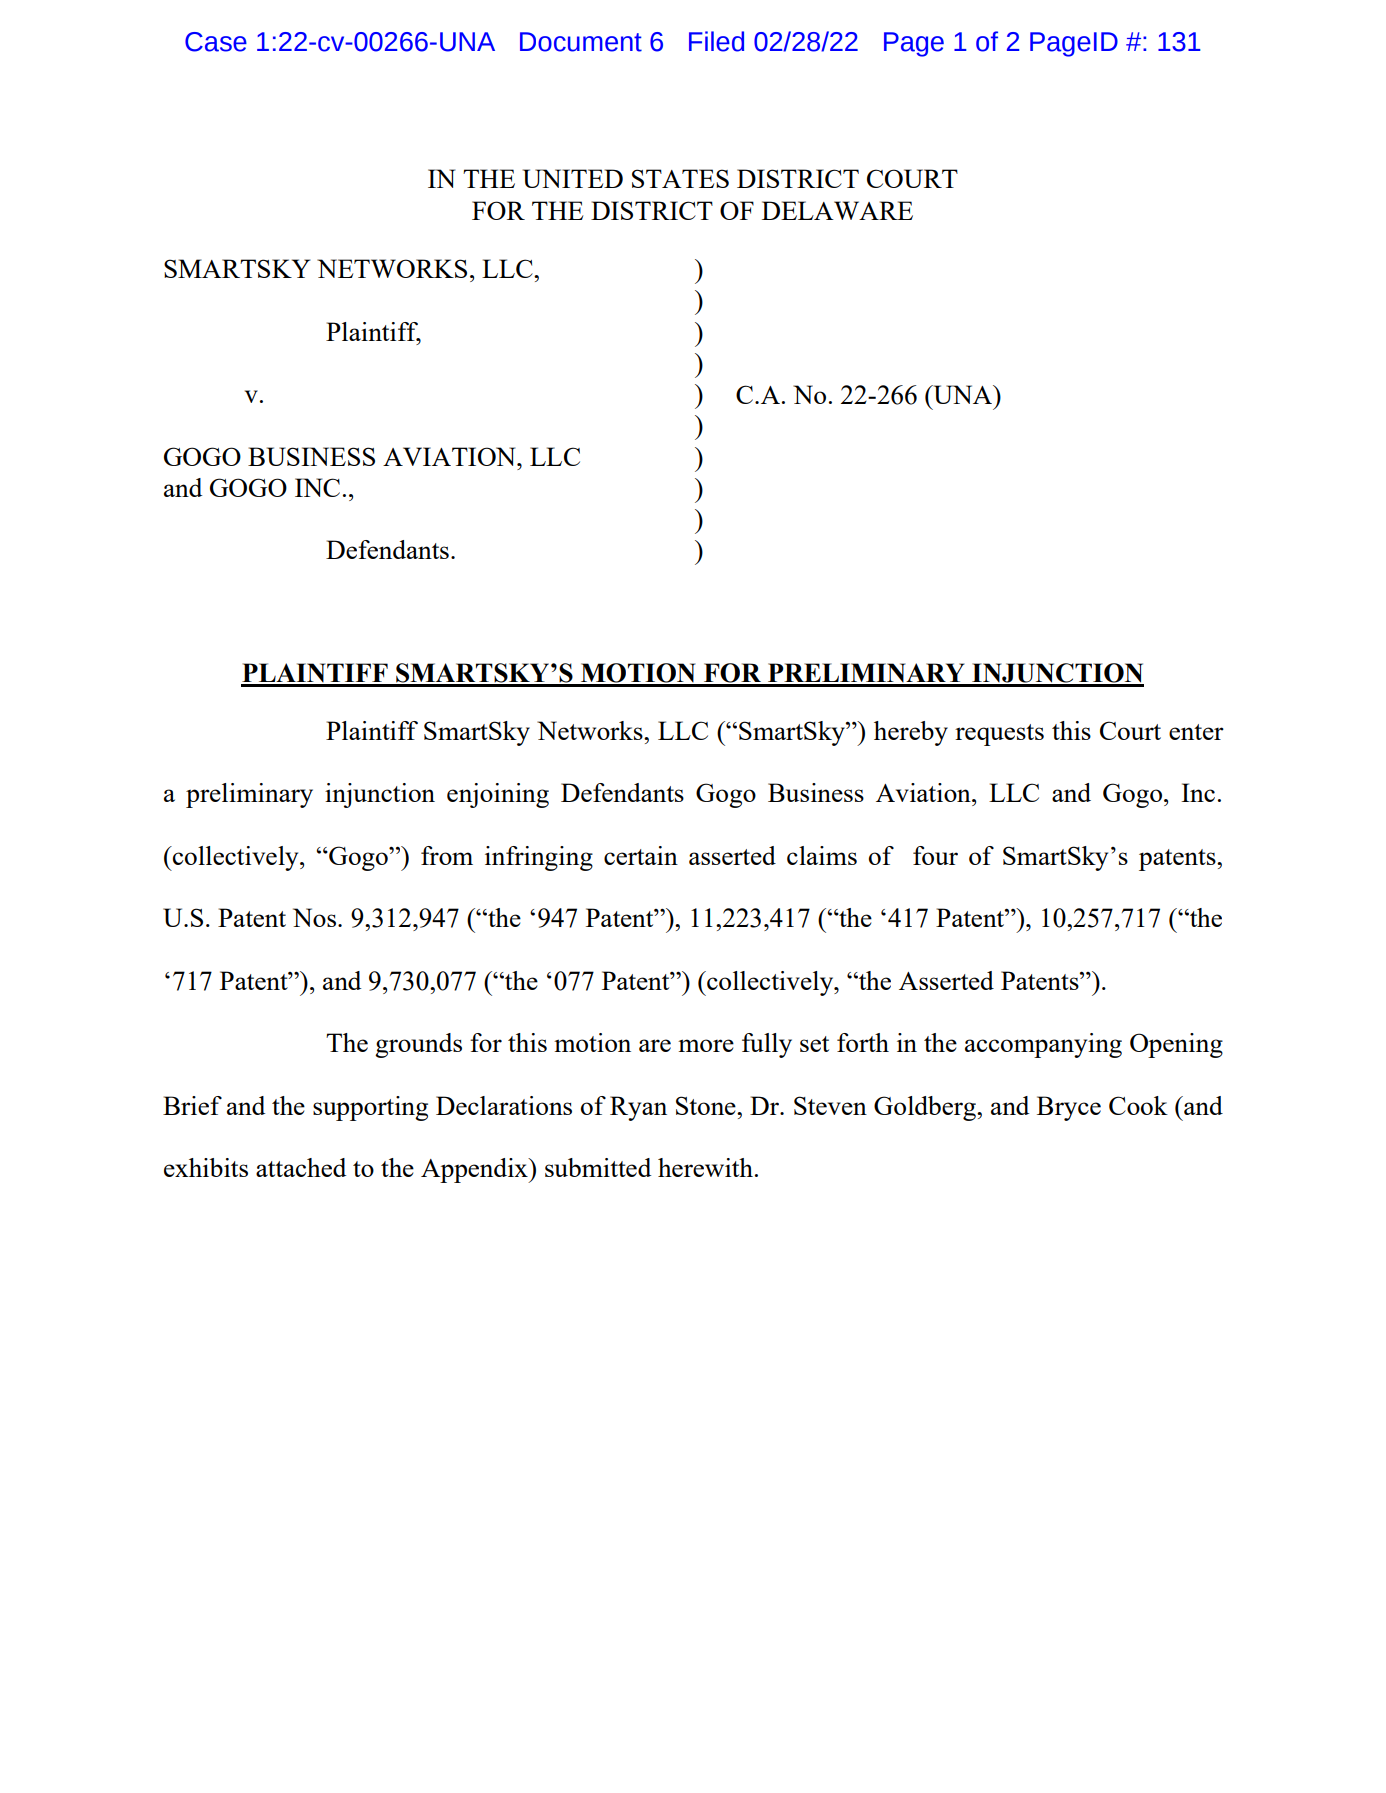 Image resolution: width=1386 pixels, height=1793 pixels. What do you see at coordinates (581, 42) in the screenshot?
I see `Document` at bounding box center [581, 42].
